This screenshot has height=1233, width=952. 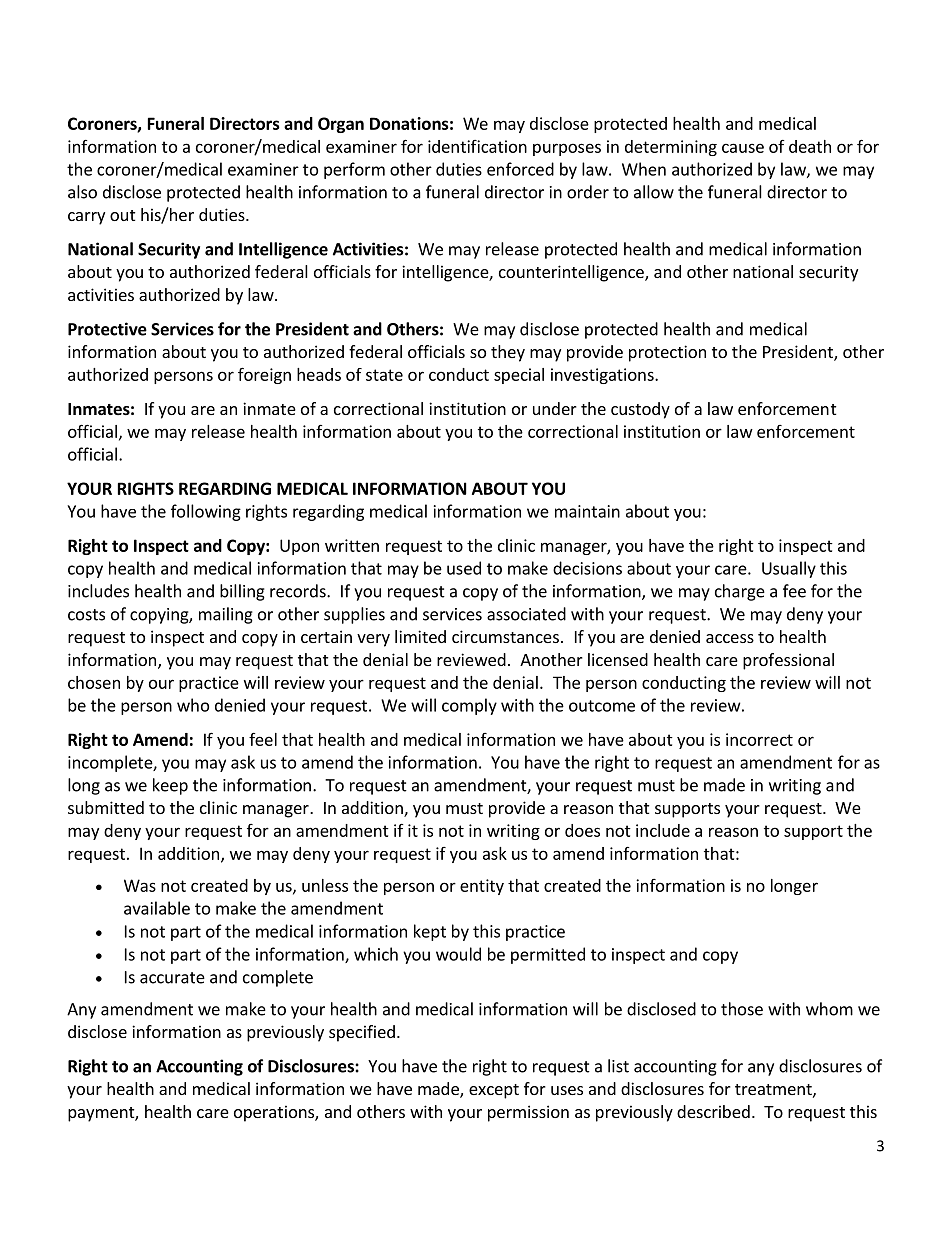 What do you see at coordinates (482, 887) in the screenshot?
I see `entity` at bounding box center [482, 887].
